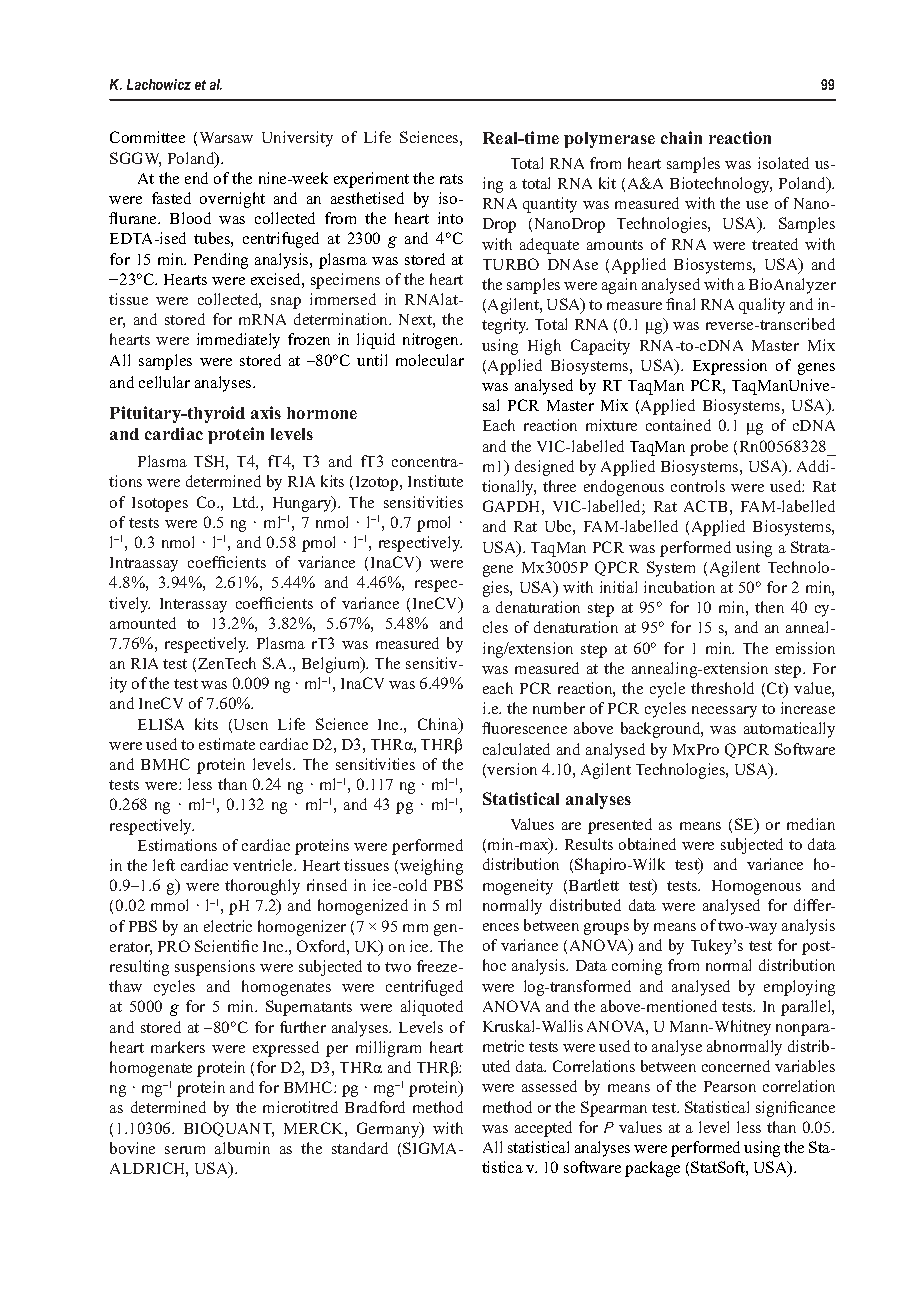 This screenshot has height=1308, width=924. Describe the element at coordinates (242, 1148) in the screenshot. I see `albumin` at that location.
